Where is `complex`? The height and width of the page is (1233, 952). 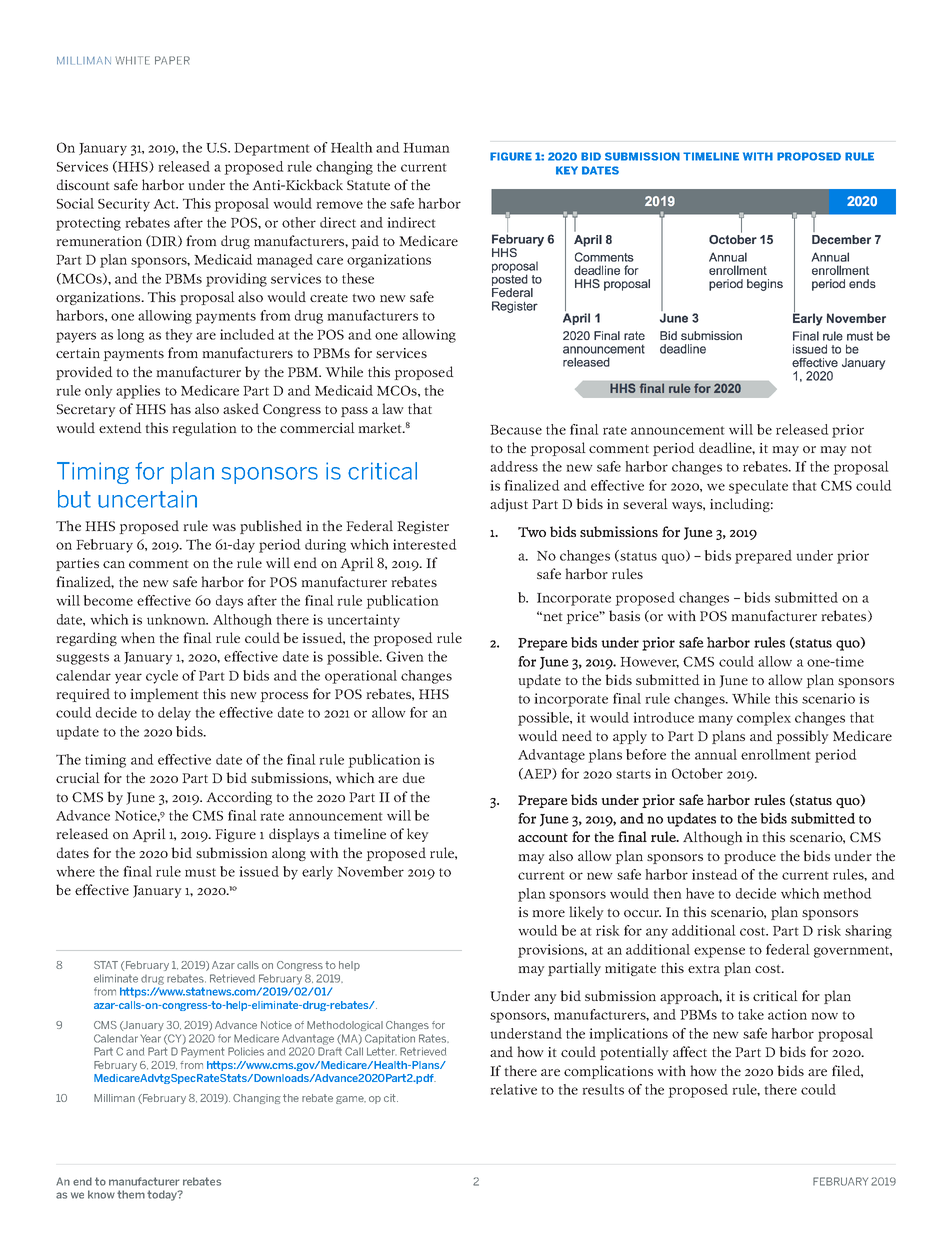 complex is located at coordinates (764, 719).
